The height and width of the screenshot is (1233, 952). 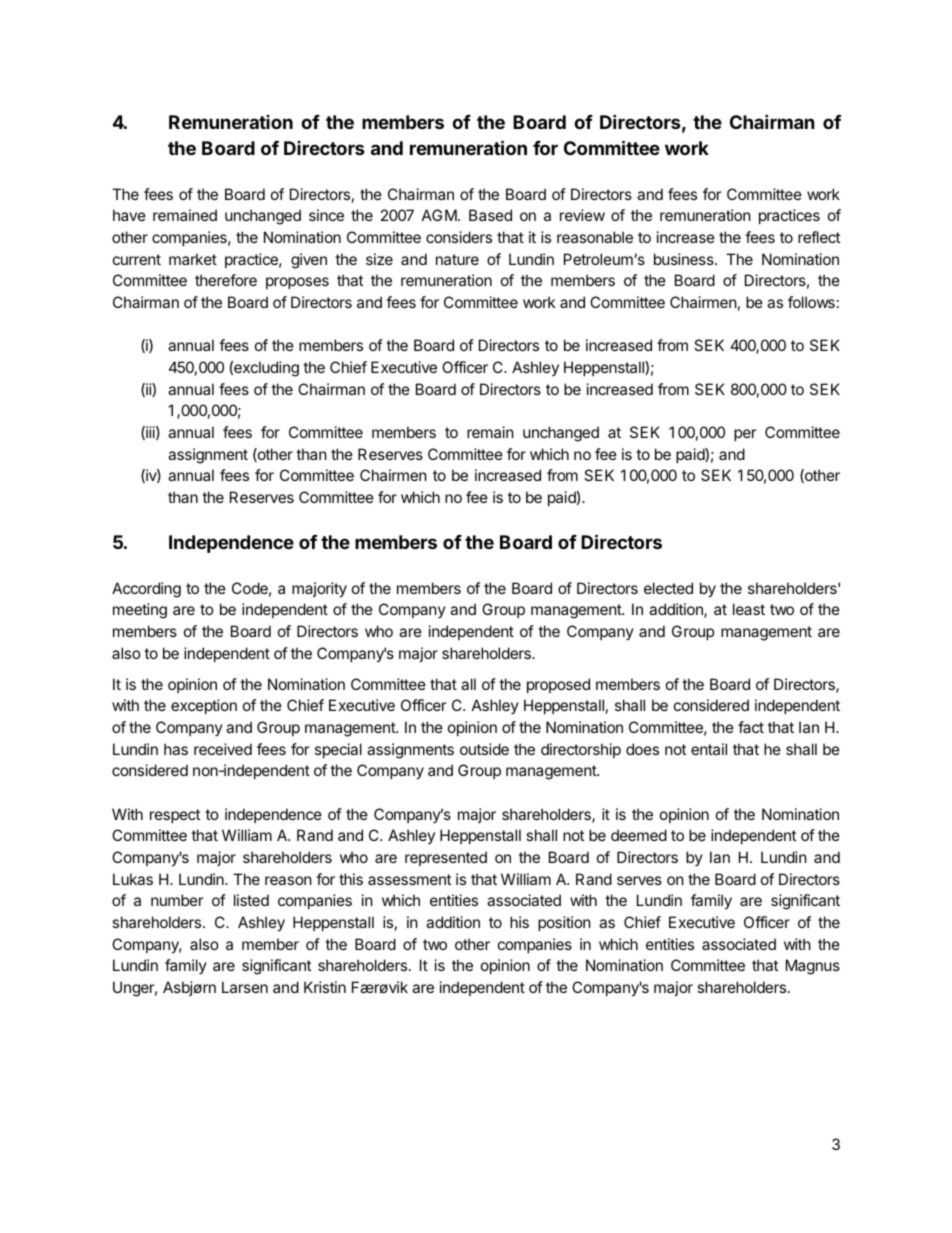 I want to click on fact, so click(x=751, y=727).
